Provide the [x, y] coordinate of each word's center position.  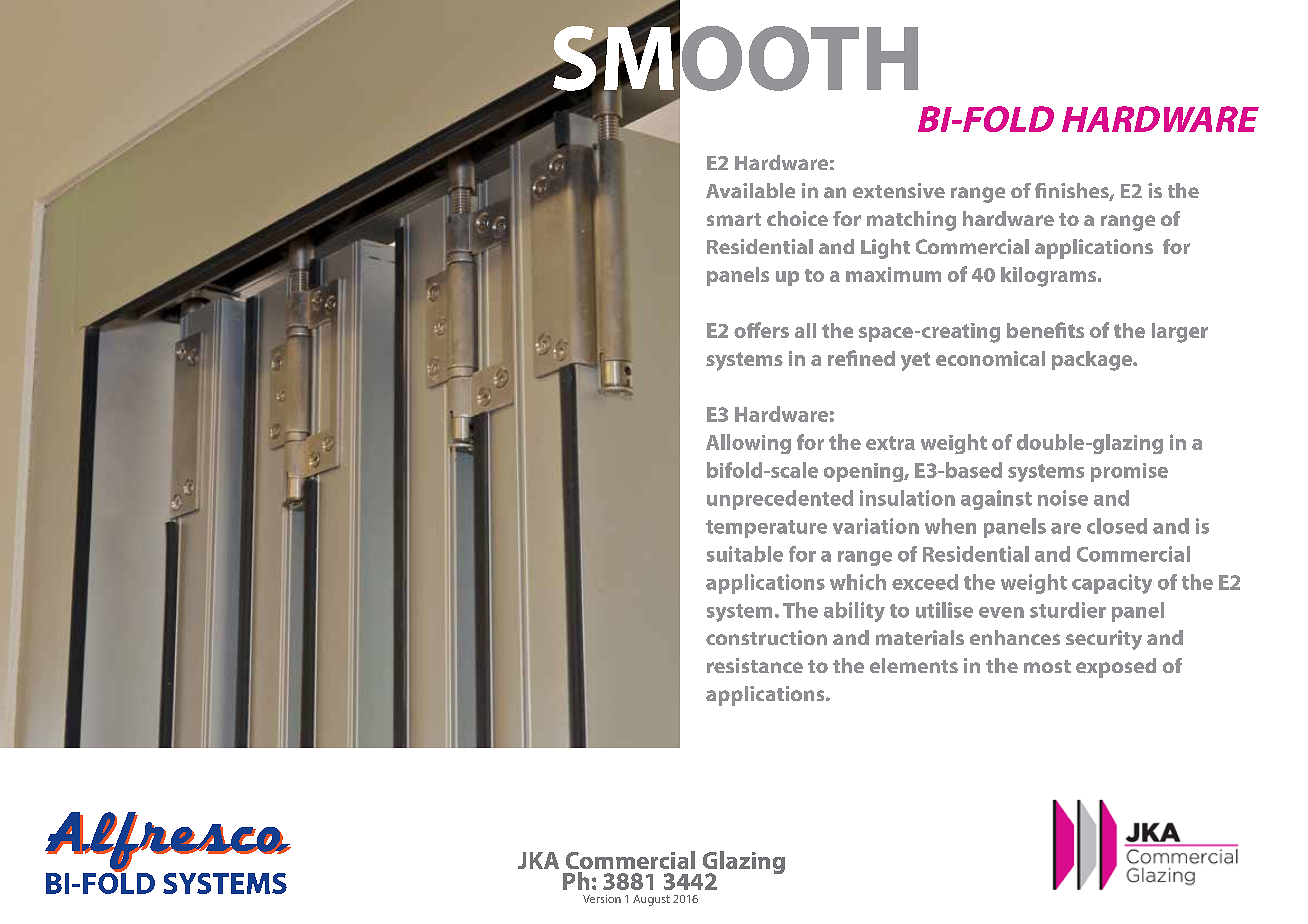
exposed [1116, 668]
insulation [907, 498]
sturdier [1068, 610]
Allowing [748, 444]
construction [766, 637]
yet [915, 361]
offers [761, 330]
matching [911, 221]
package [1093, 361]
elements [914, 665]
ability [854, 612]
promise [1129, 472]
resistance [755, 665]
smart [734, 219]
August [651, 900]
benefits [1045, 330]
